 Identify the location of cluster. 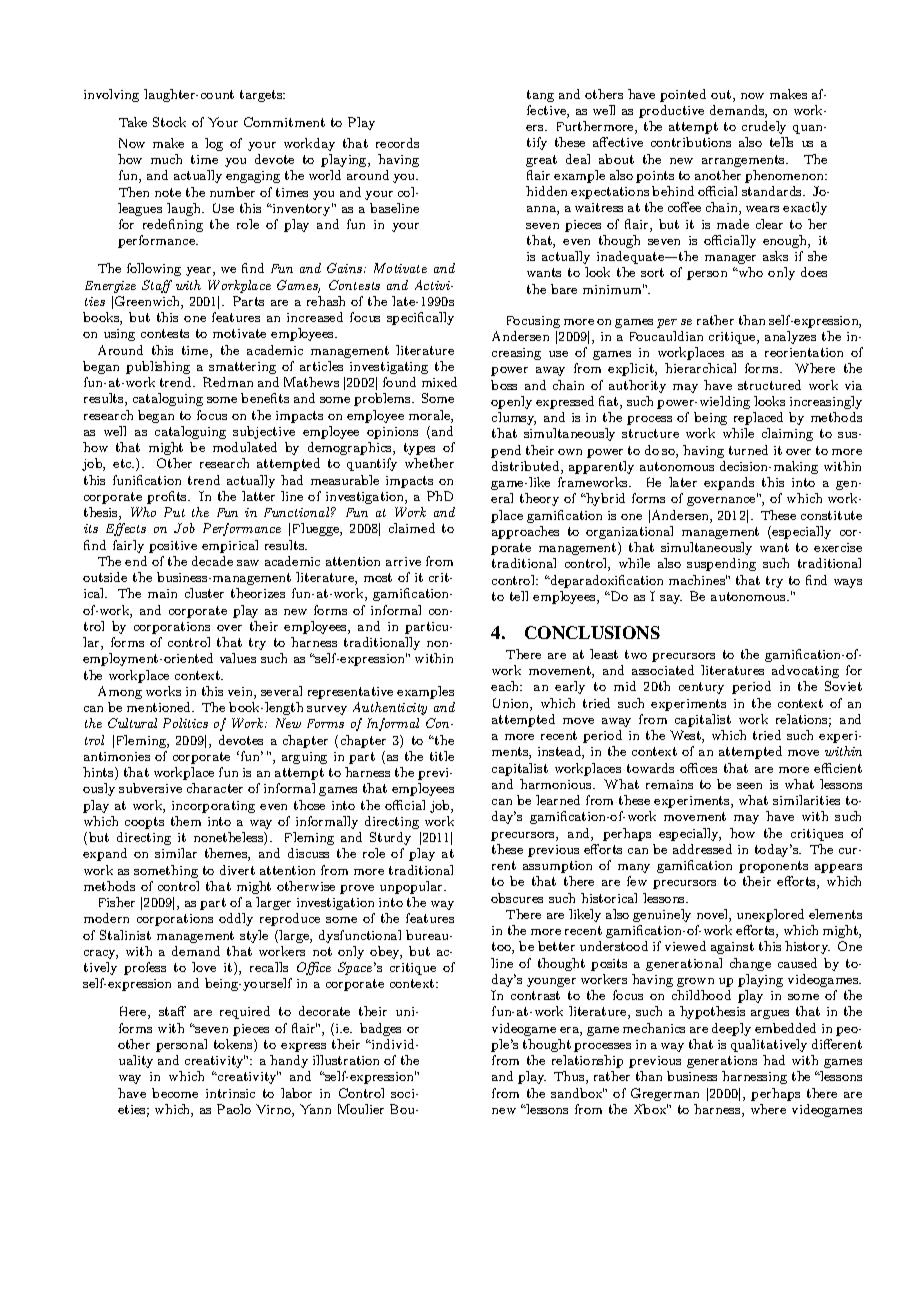
(204, 593).
